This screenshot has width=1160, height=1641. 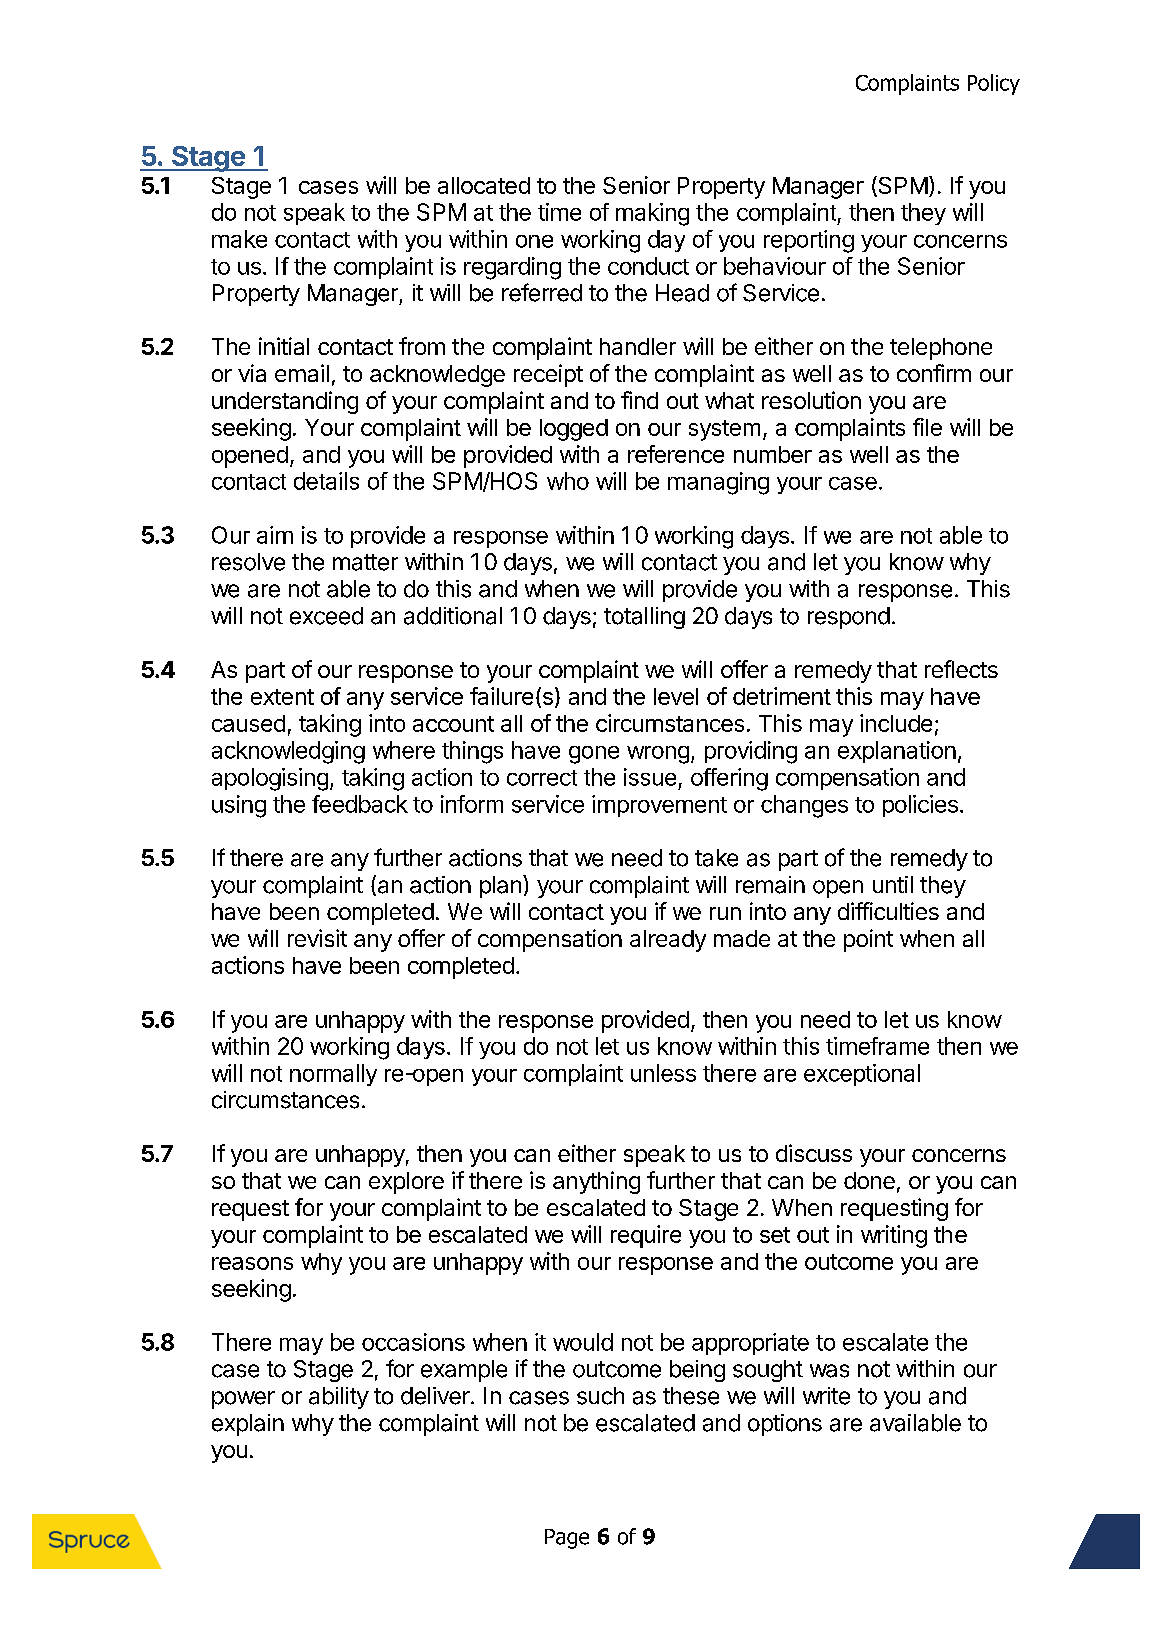 What do you see at coordinates (567, 1539) in the screenshot?
I see `Page` at bounding box center [567, 1539].
